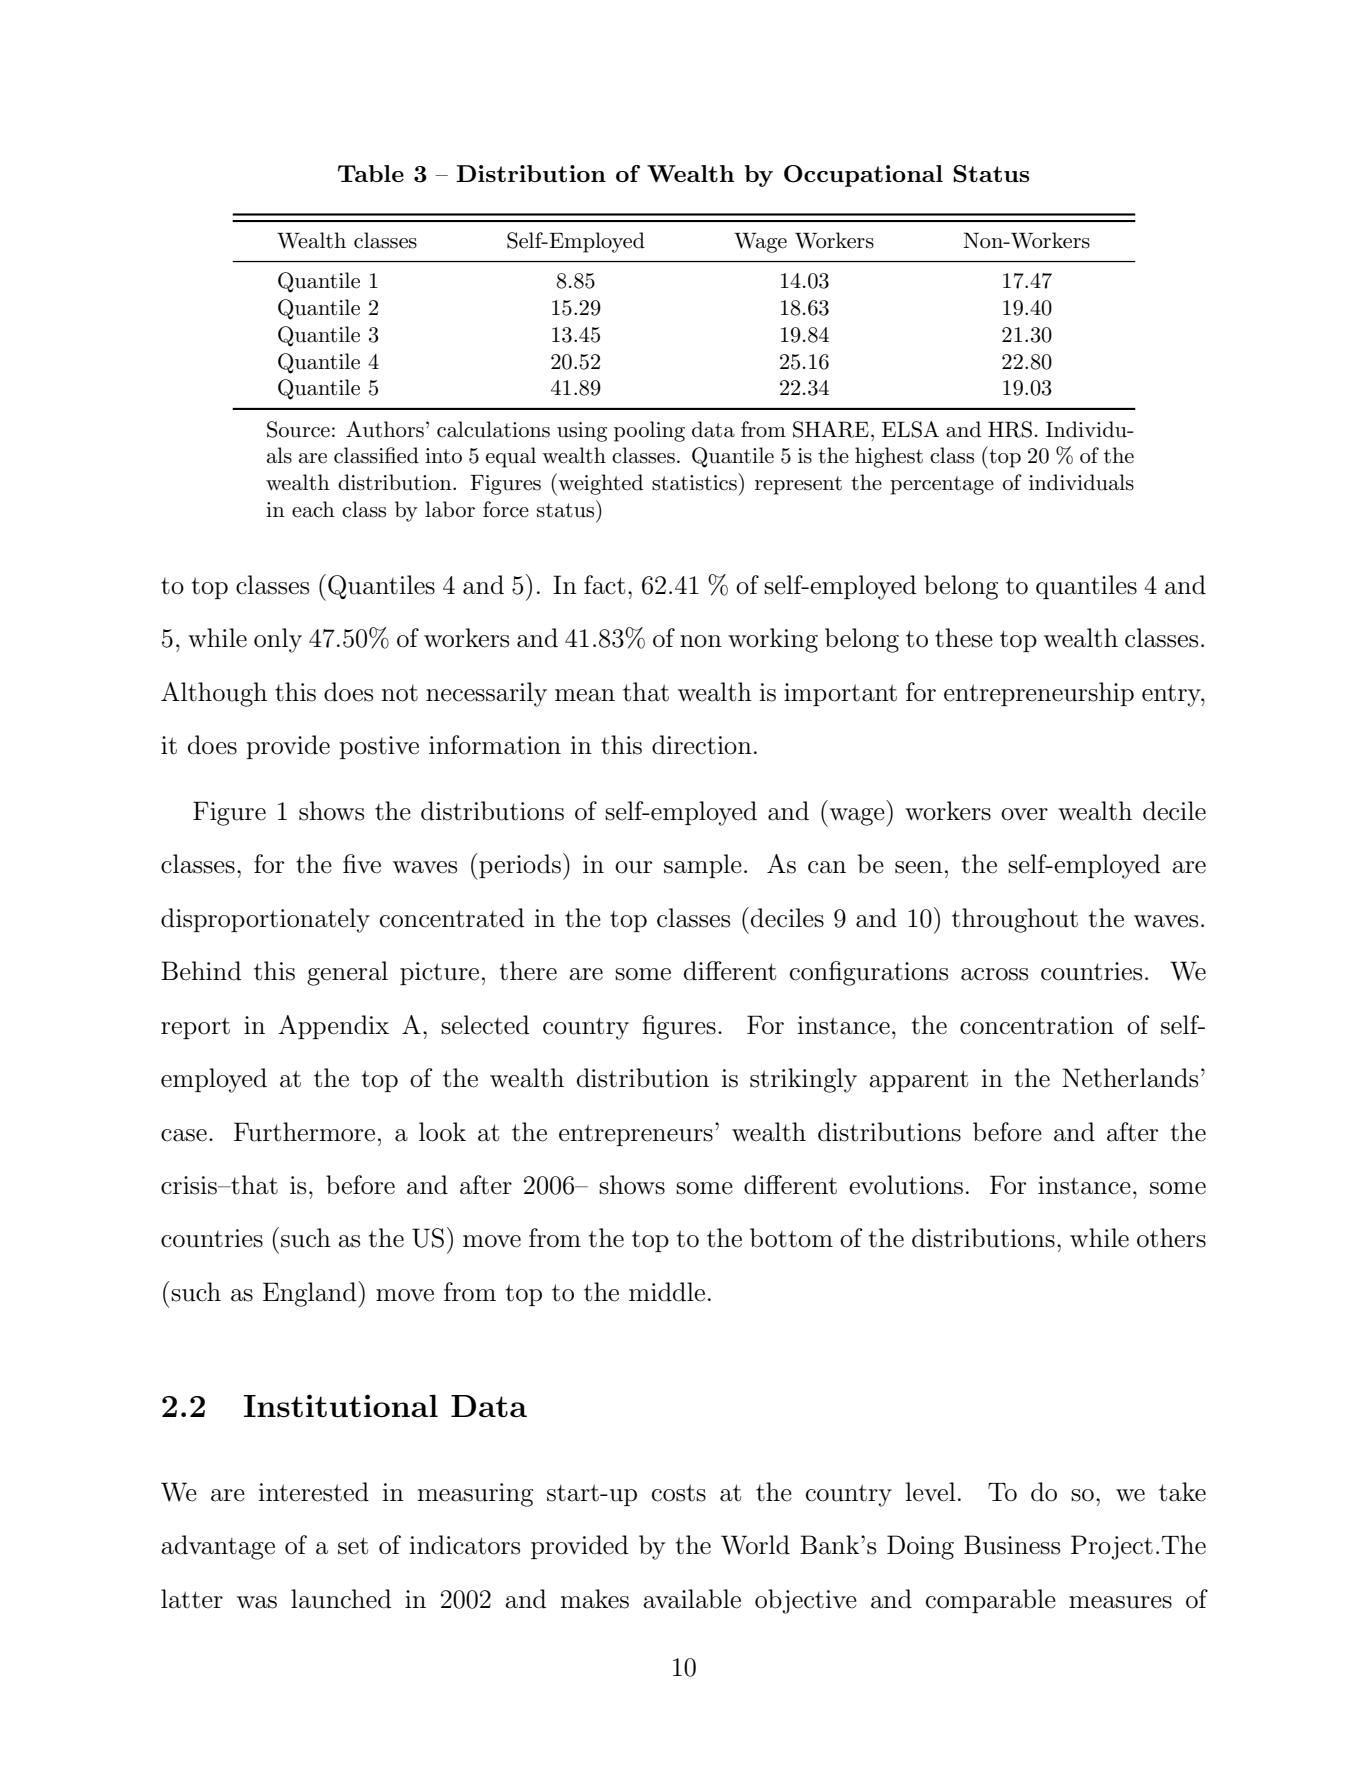 This image has width=1368, height=1770. I want to click on throughout, so click(1015, 920).
